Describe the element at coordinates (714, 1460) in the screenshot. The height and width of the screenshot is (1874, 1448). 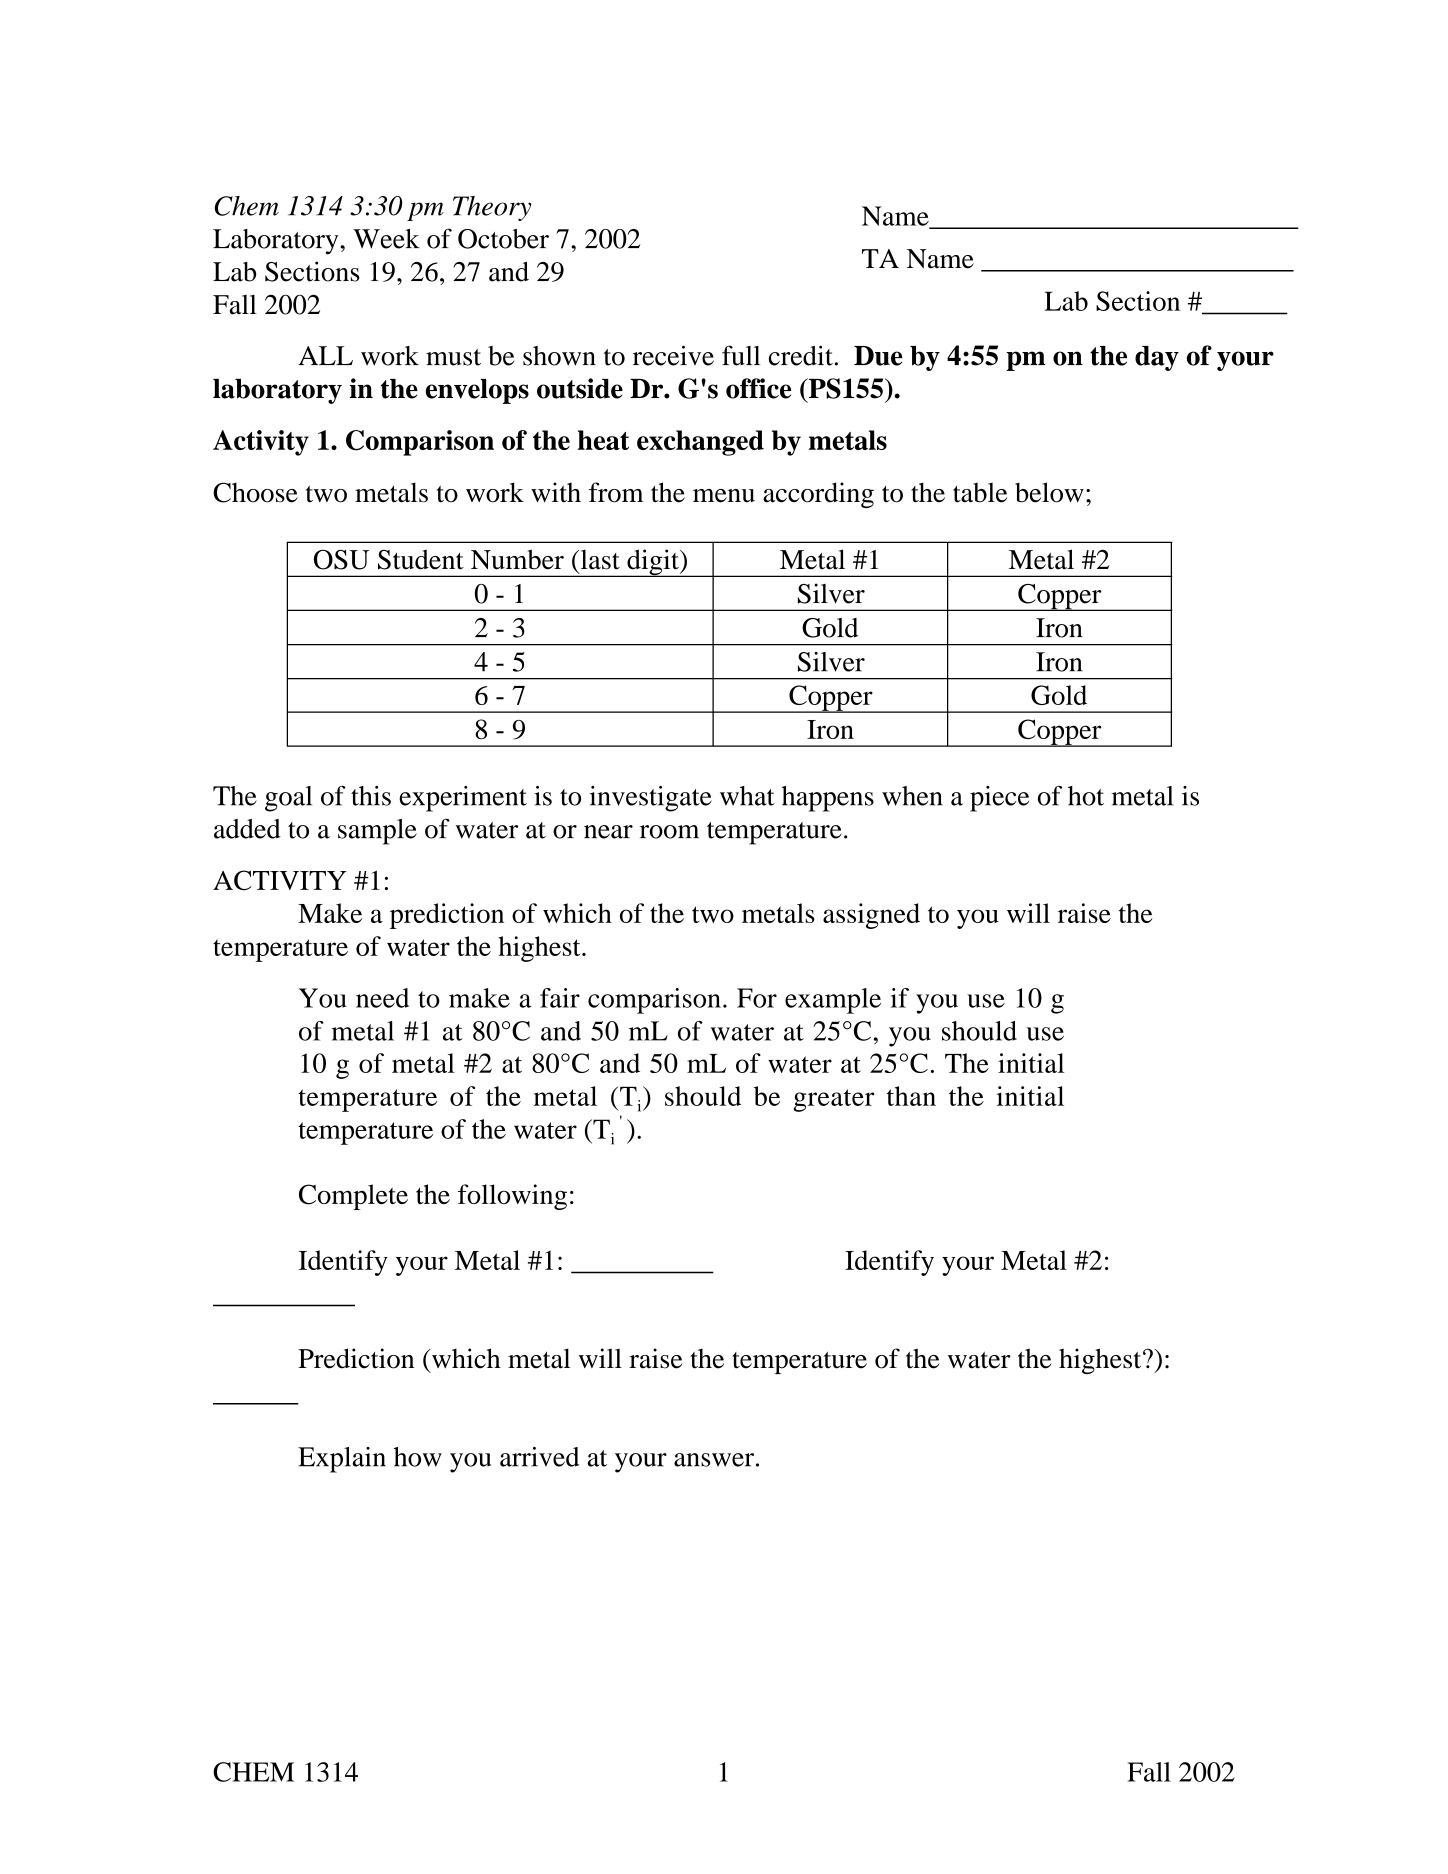
I see `answer` at that location.
